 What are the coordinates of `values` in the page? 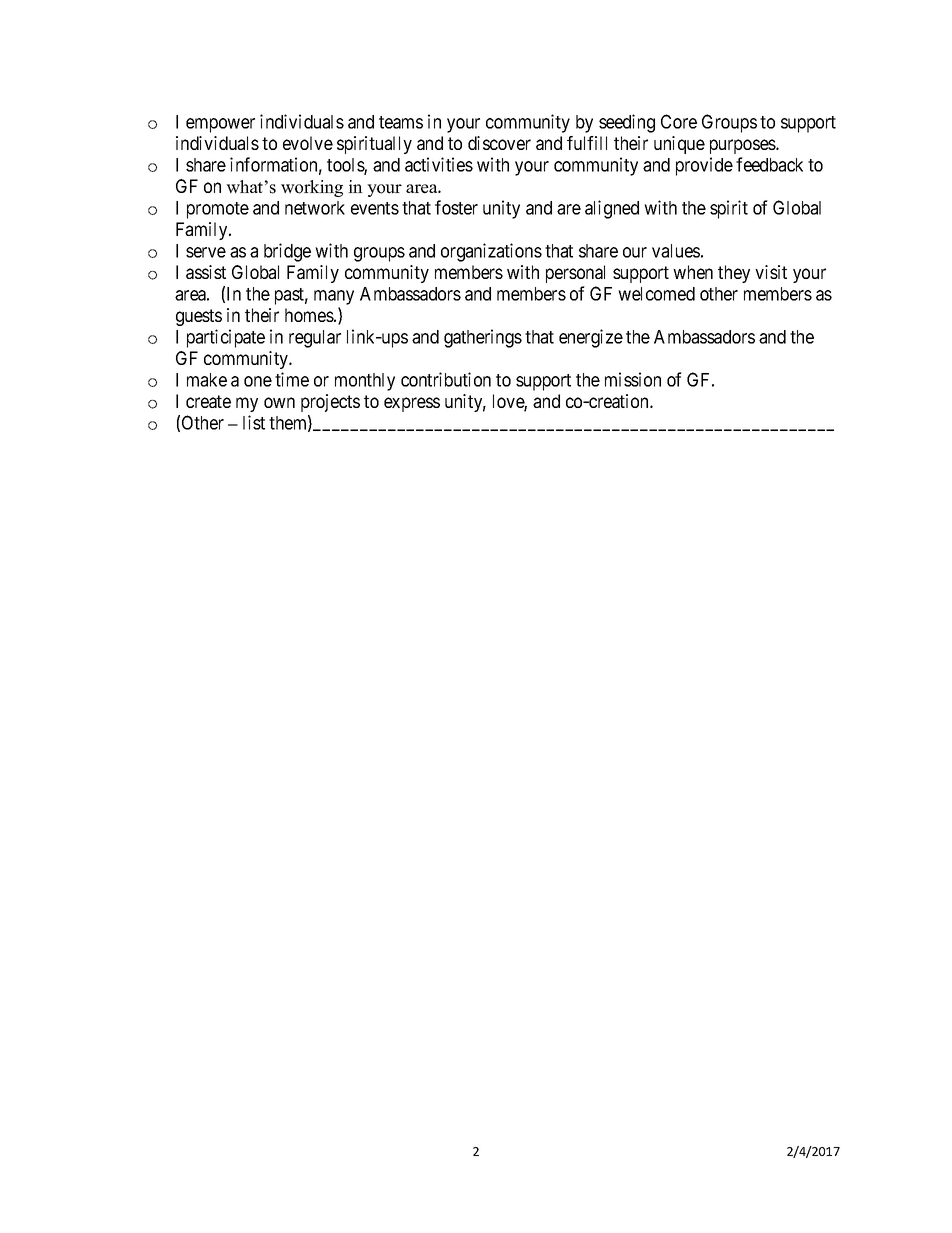 It's located at (676, 251).
